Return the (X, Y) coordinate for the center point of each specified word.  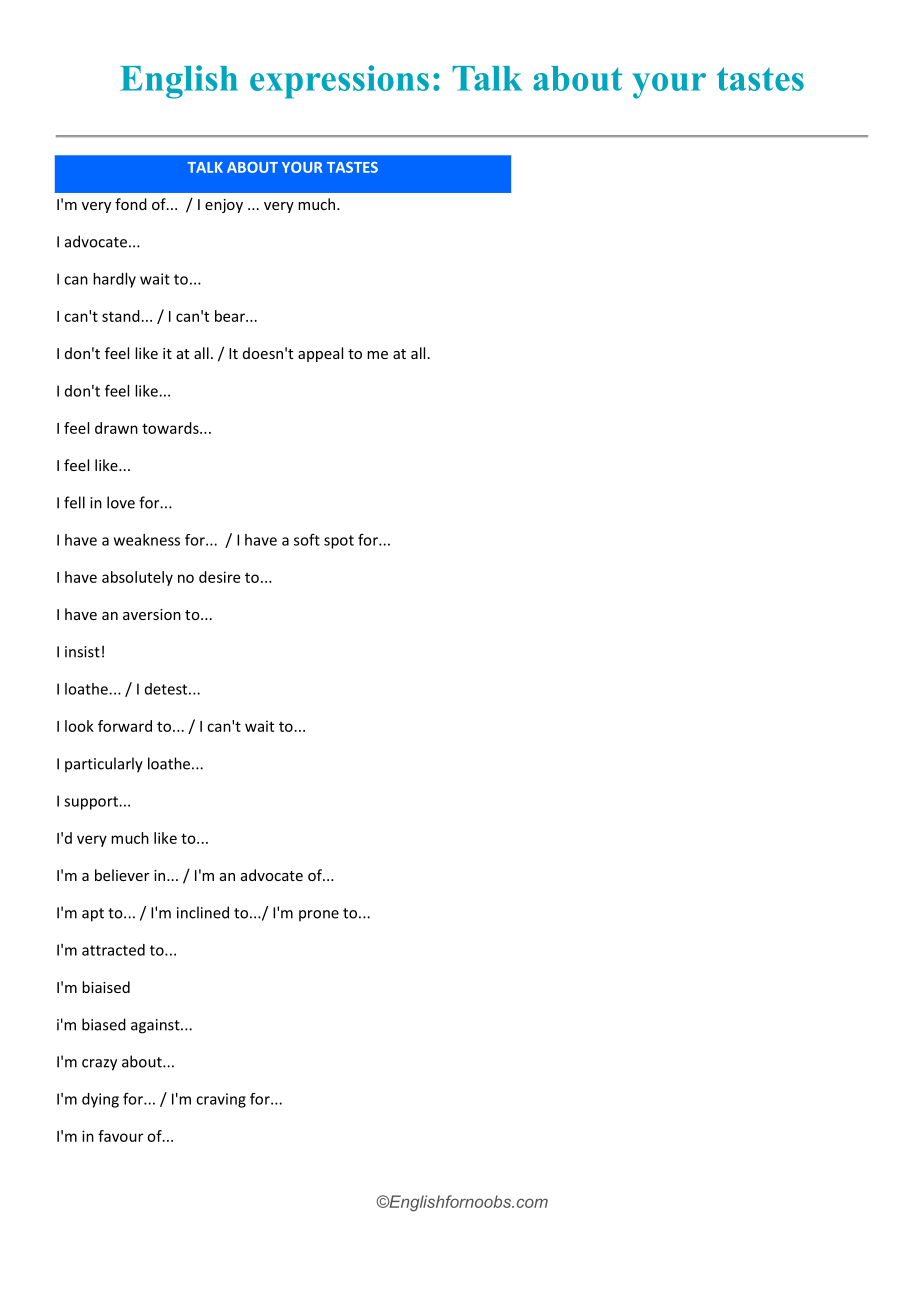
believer (122, 875)
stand (121, 316)
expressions (339, 82)
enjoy (224, 206)
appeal (320, 354)
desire (219, 577)
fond (131, 204)
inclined (203, 912)
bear (231, 316)
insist (82, 652)
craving (221, 1100)
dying (100, 1100)
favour (120, 1136)
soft (307, 540)
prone (319, 915)
